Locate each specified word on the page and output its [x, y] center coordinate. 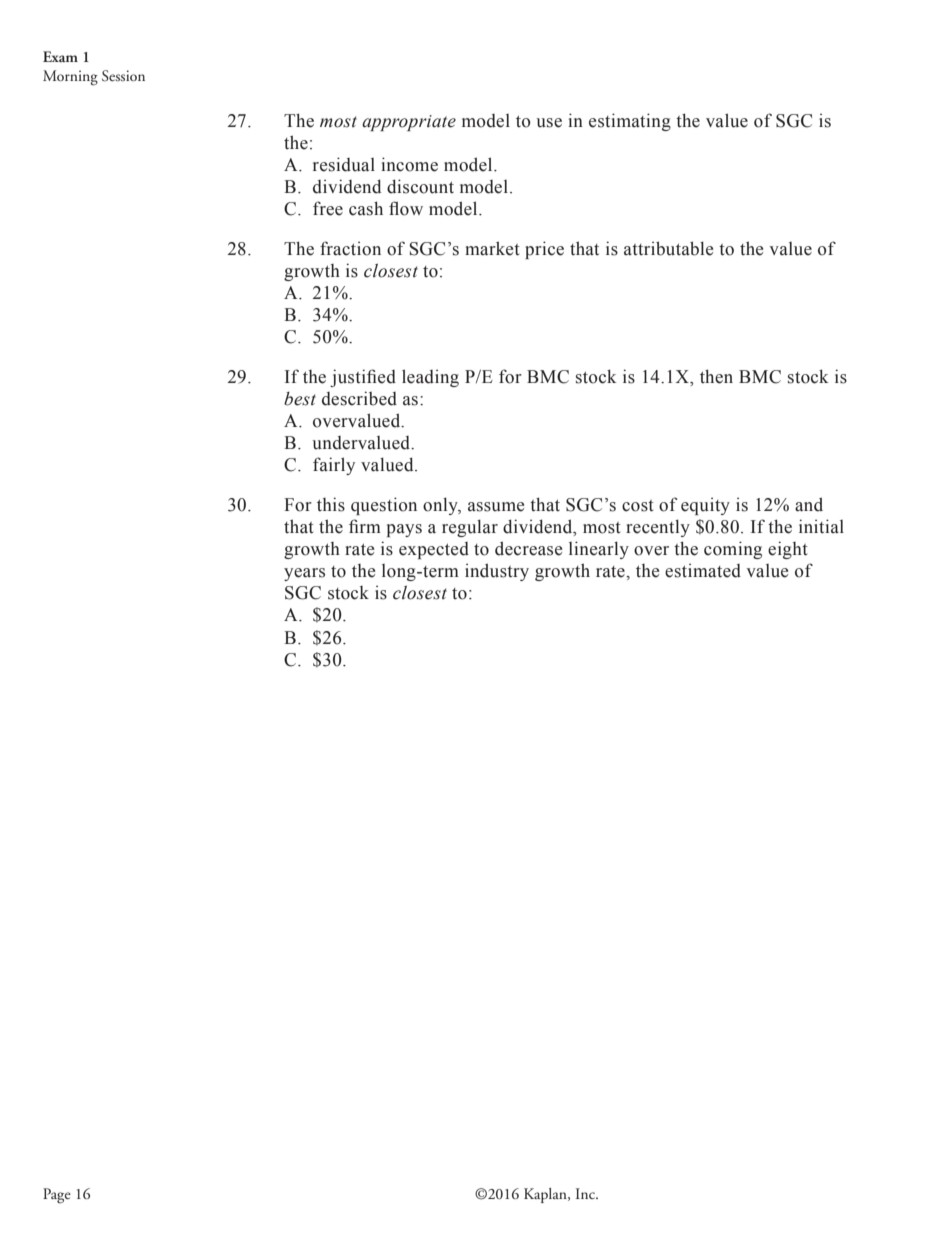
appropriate [409, 123]
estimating [630, 122]
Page [57, 1196]
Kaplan [546, 1195]
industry [497, 572]
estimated [703, 571]
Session [123, 76]
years [304, 574]
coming [733, 550]
